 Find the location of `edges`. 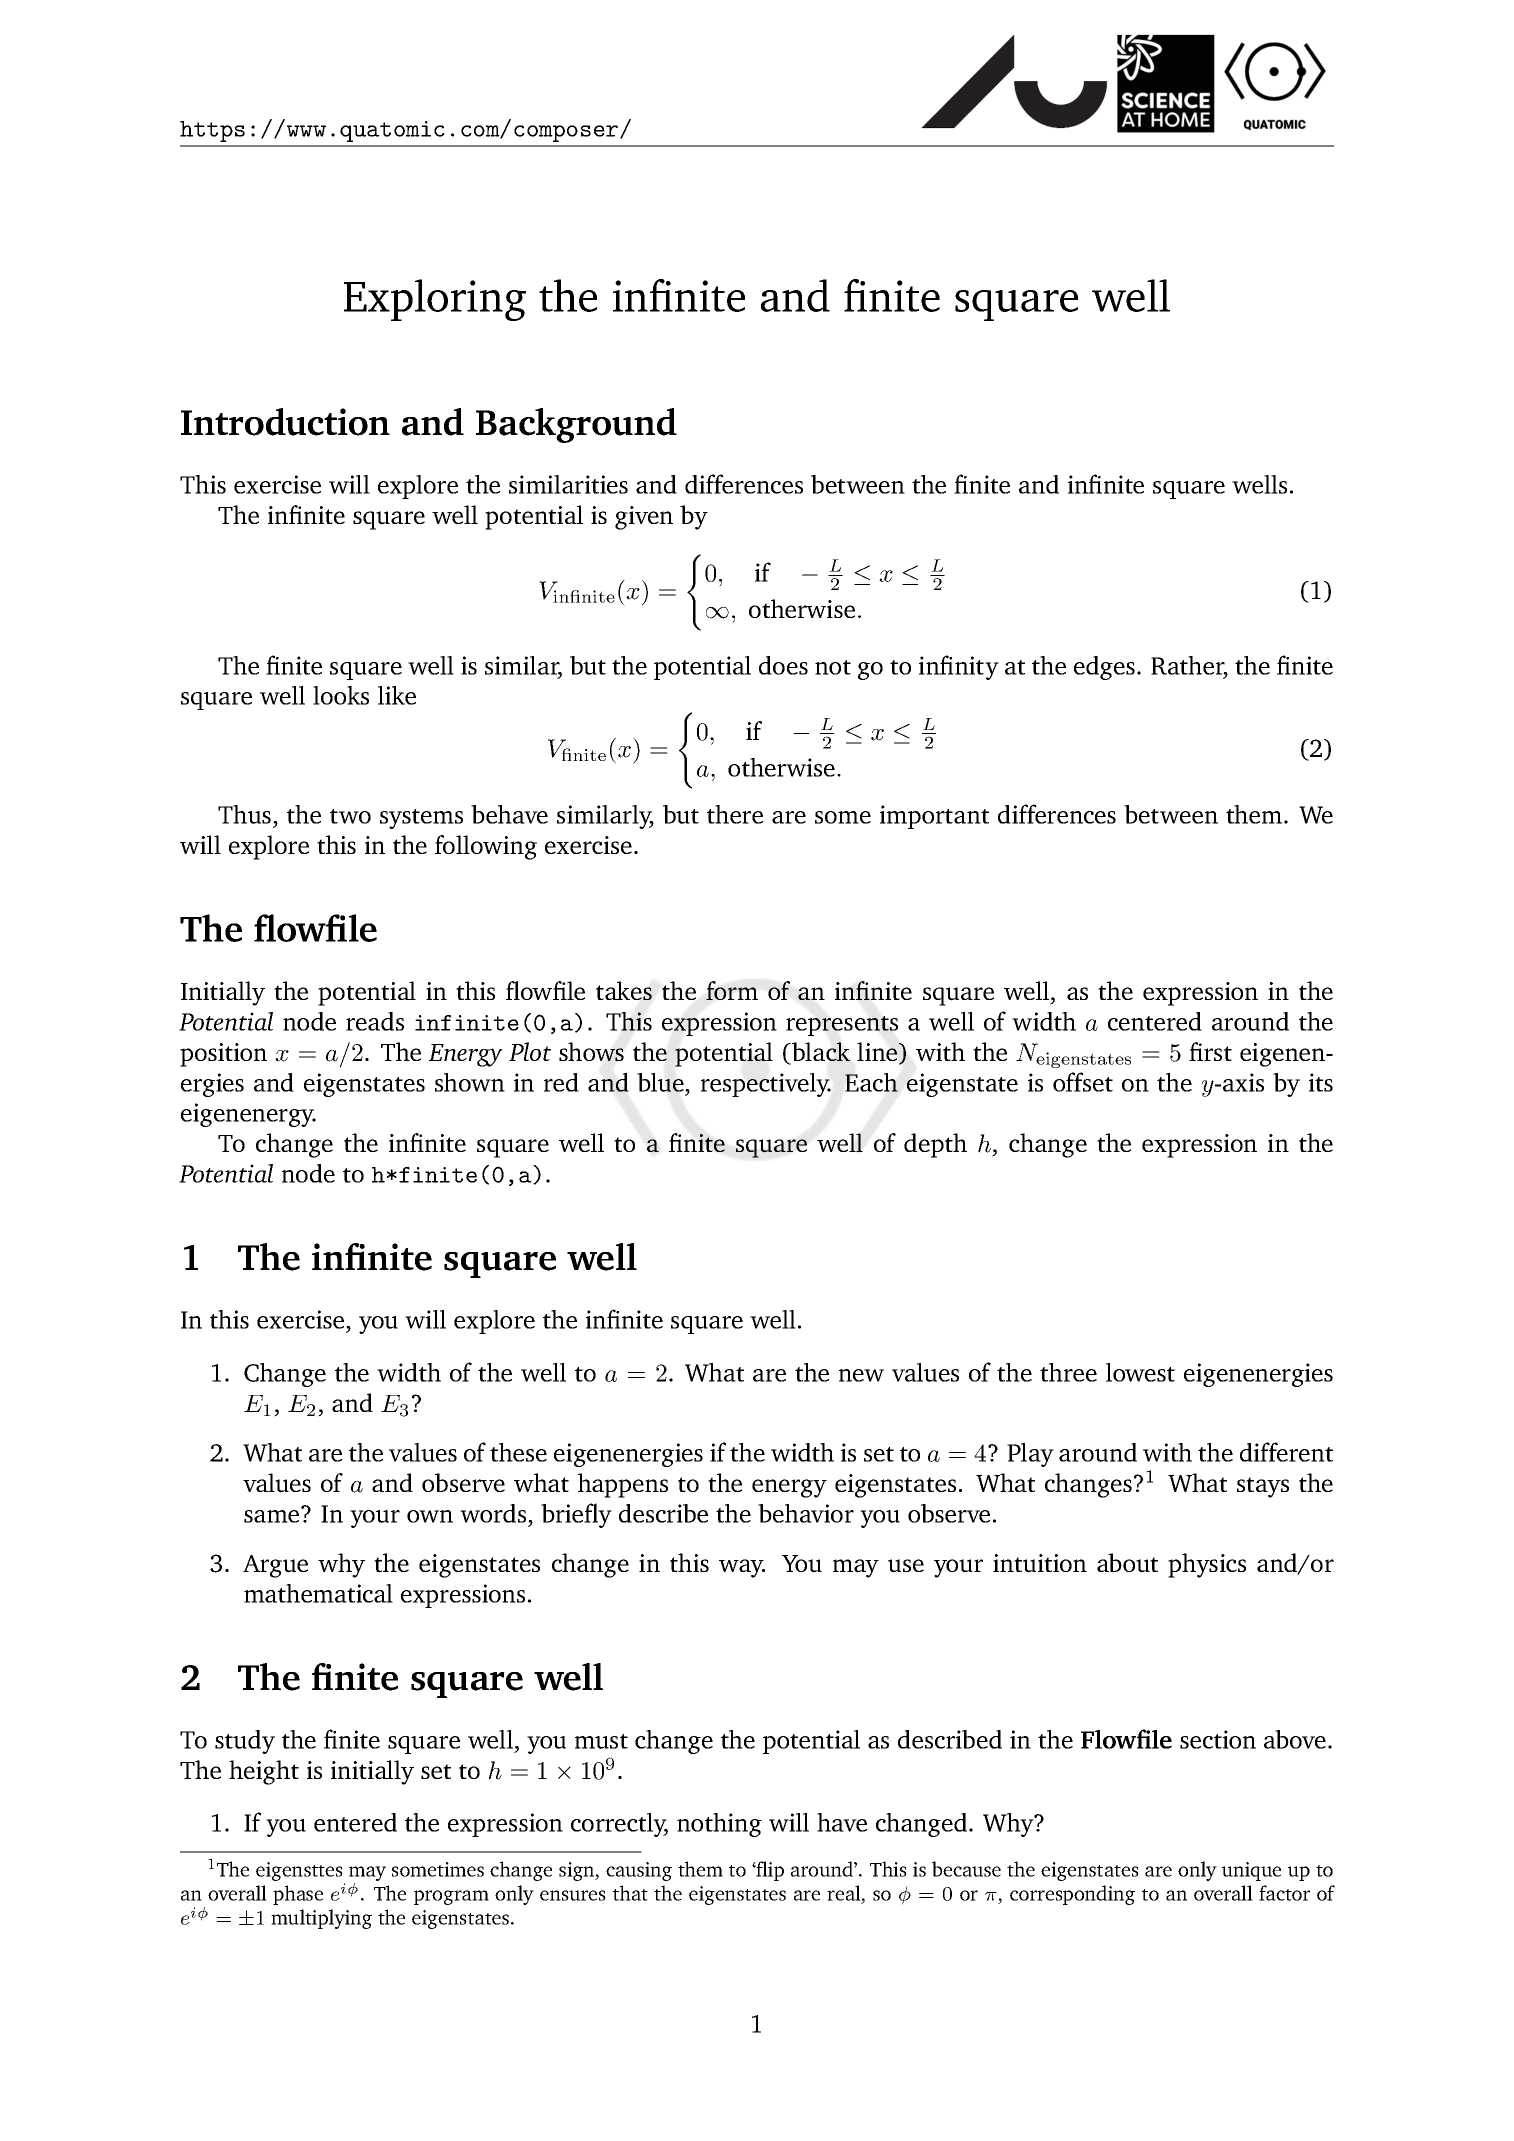

edges is located at coordinates (1104, 668).
